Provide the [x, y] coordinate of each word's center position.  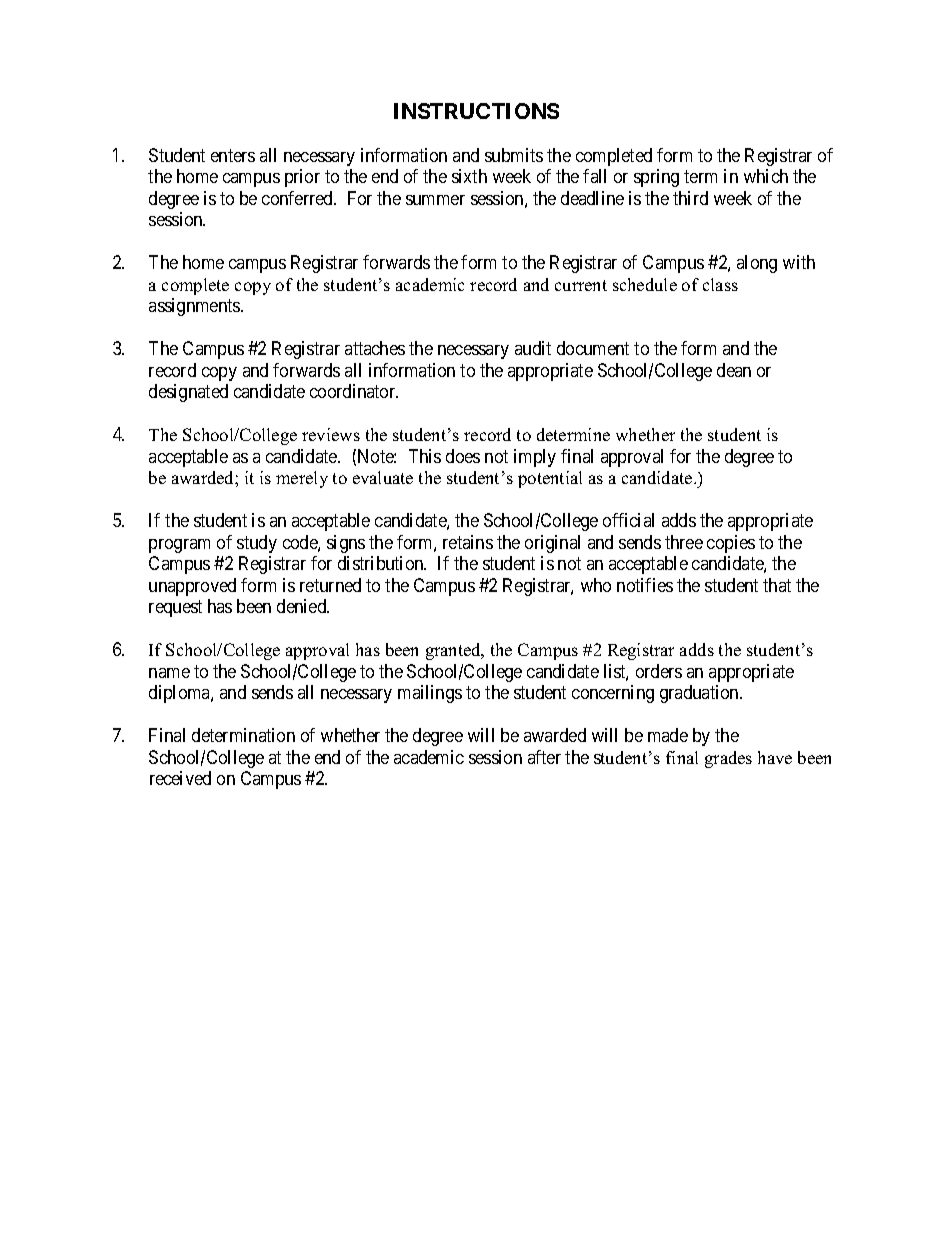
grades [728, 759]
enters [233, 155]
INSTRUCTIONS [476, 111]
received [180, 778]
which [766, 176]
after [544, 757]
